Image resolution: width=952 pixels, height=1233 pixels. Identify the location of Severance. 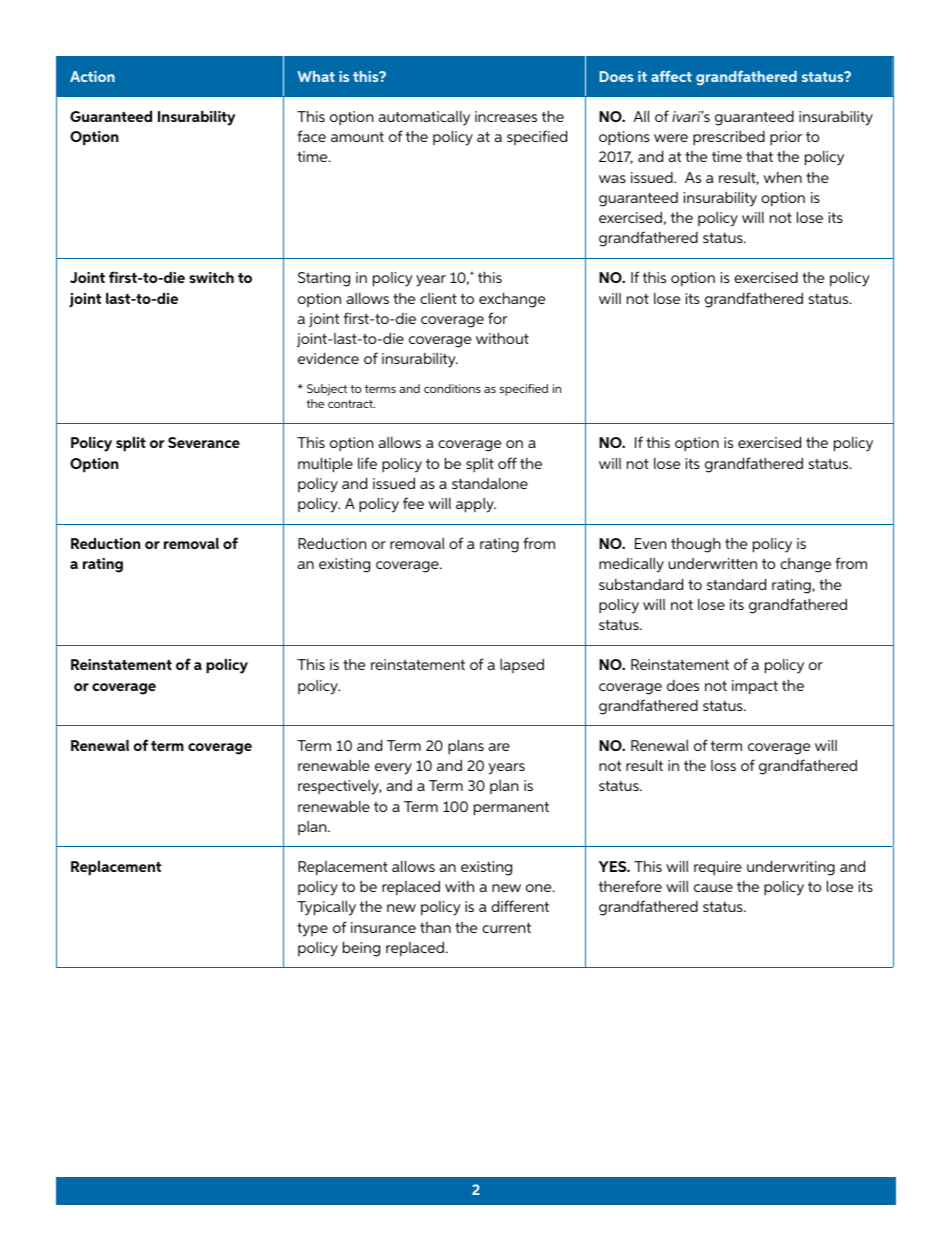
(204, 442).
